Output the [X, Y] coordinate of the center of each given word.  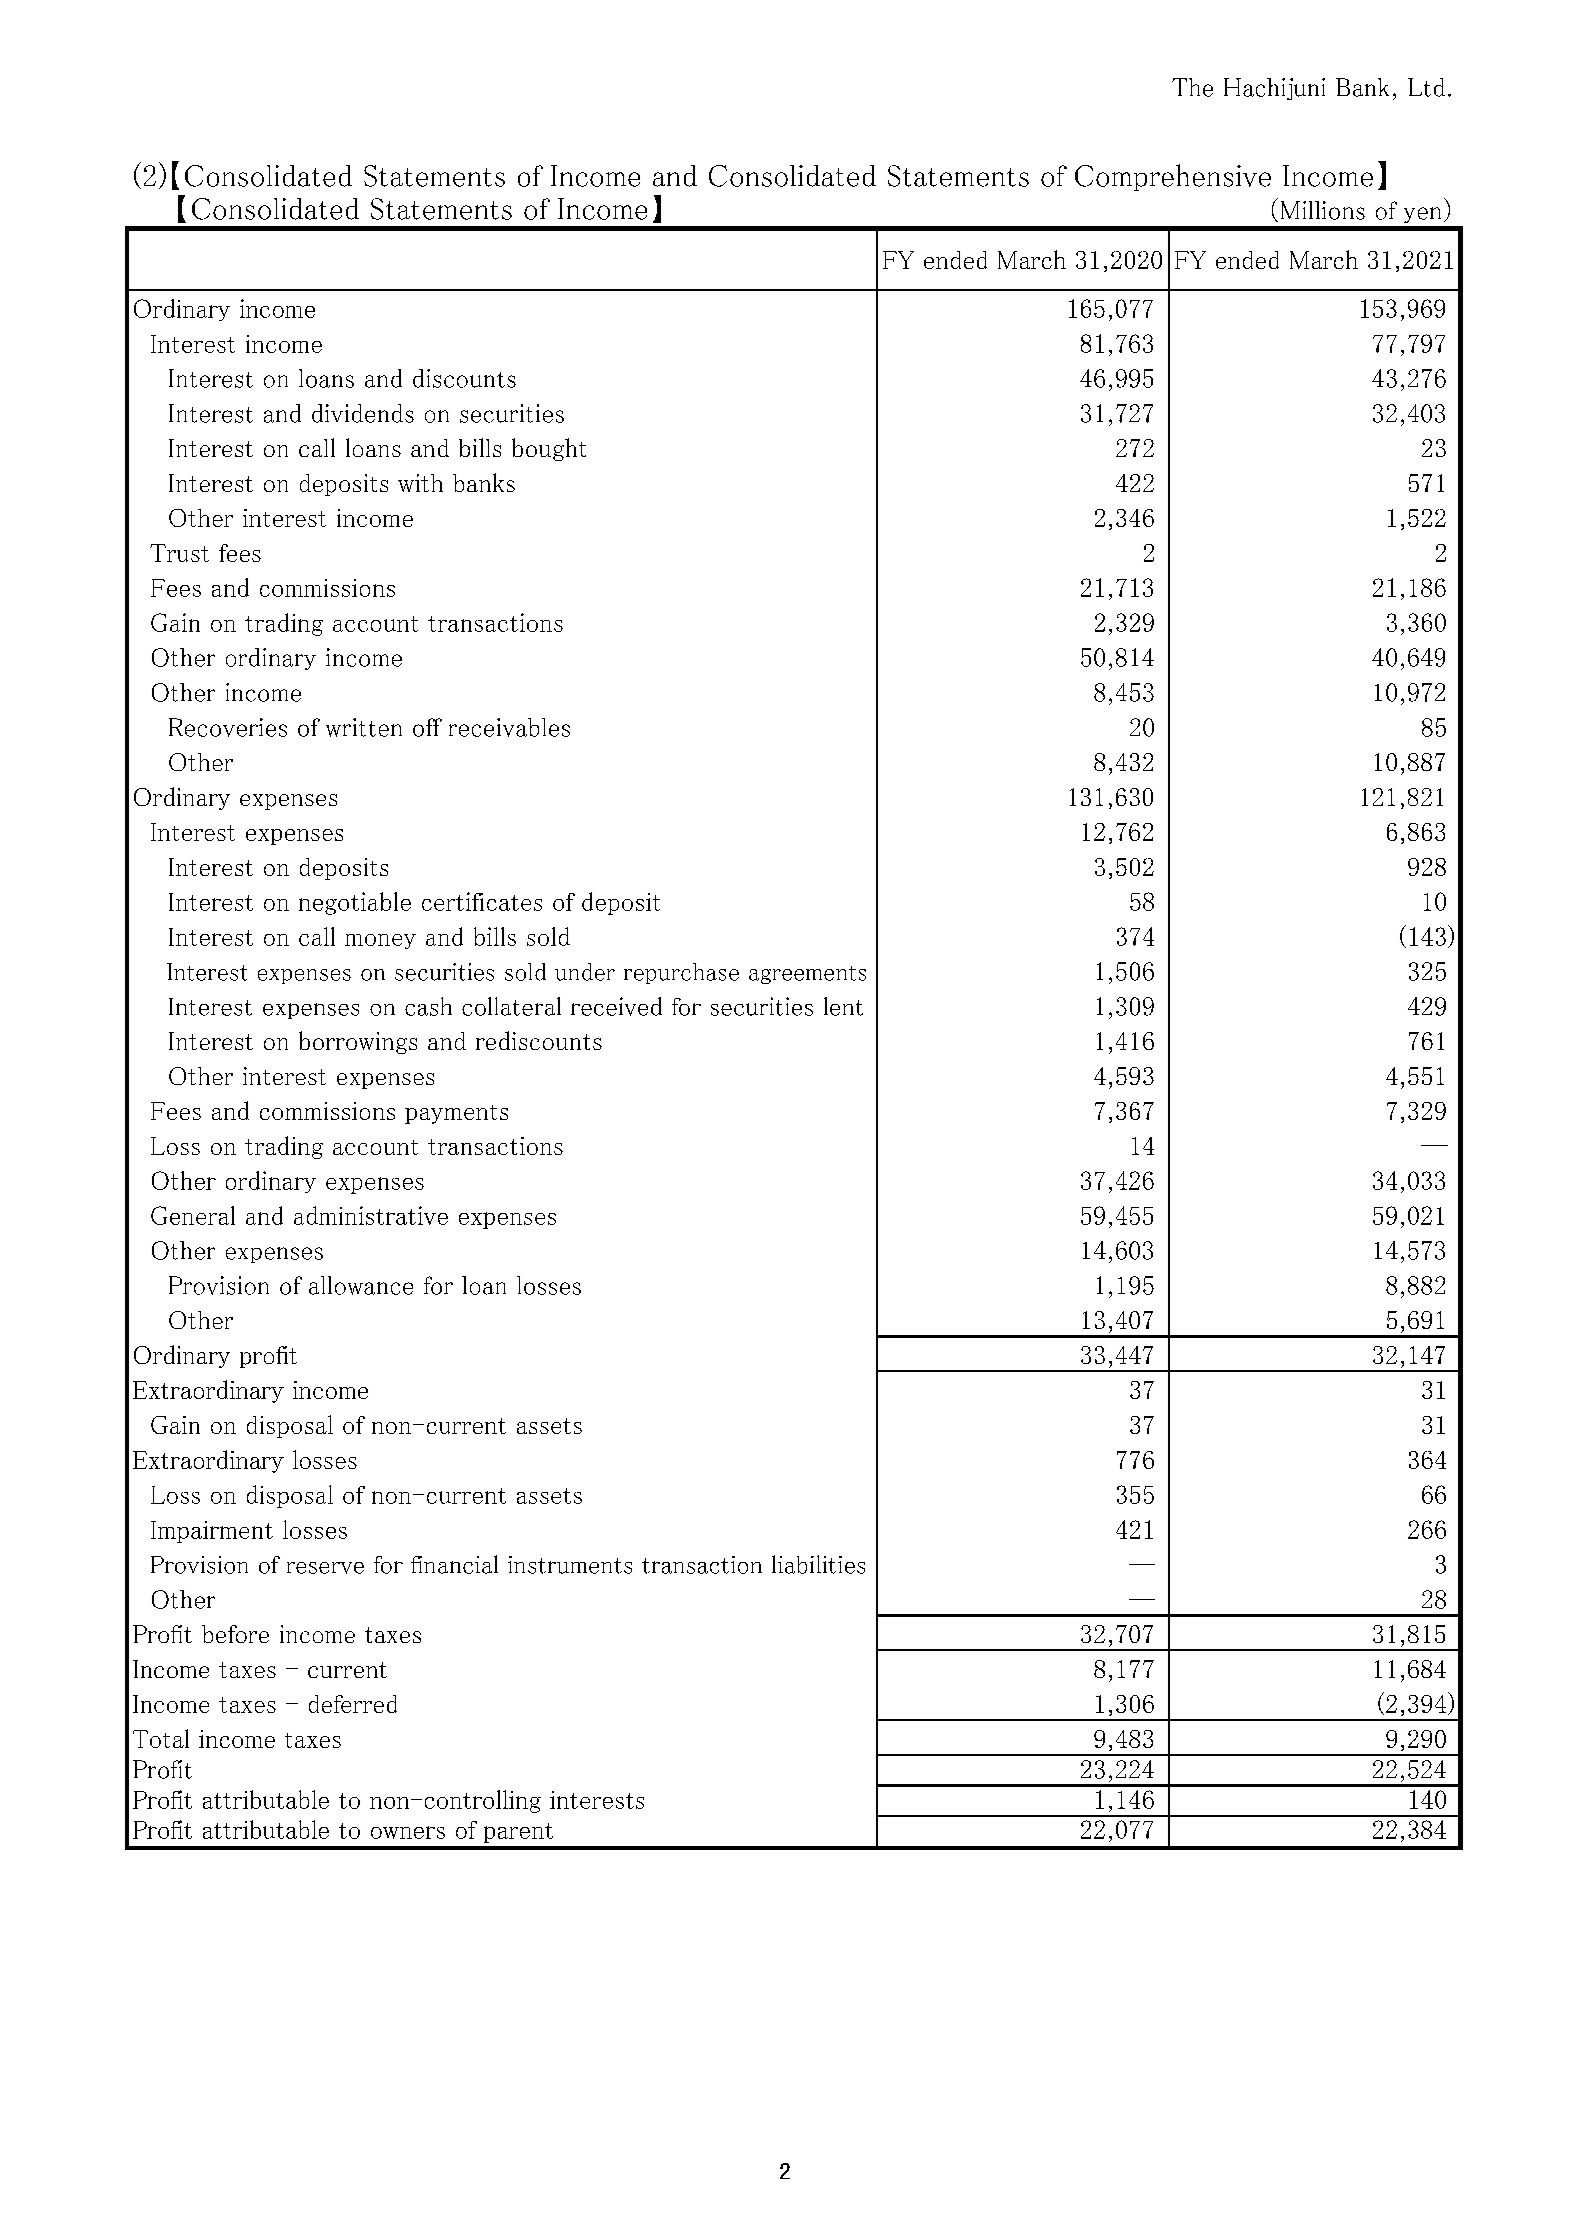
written [364, 727]
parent [518, 1833]
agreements [807, 975]
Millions [1323, 210]
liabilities [818, 1564]
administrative [371, 1215]
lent [843, 1006]
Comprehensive [1173, 177]
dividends [363, 413]
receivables [509, 727]
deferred [353, 1704]
